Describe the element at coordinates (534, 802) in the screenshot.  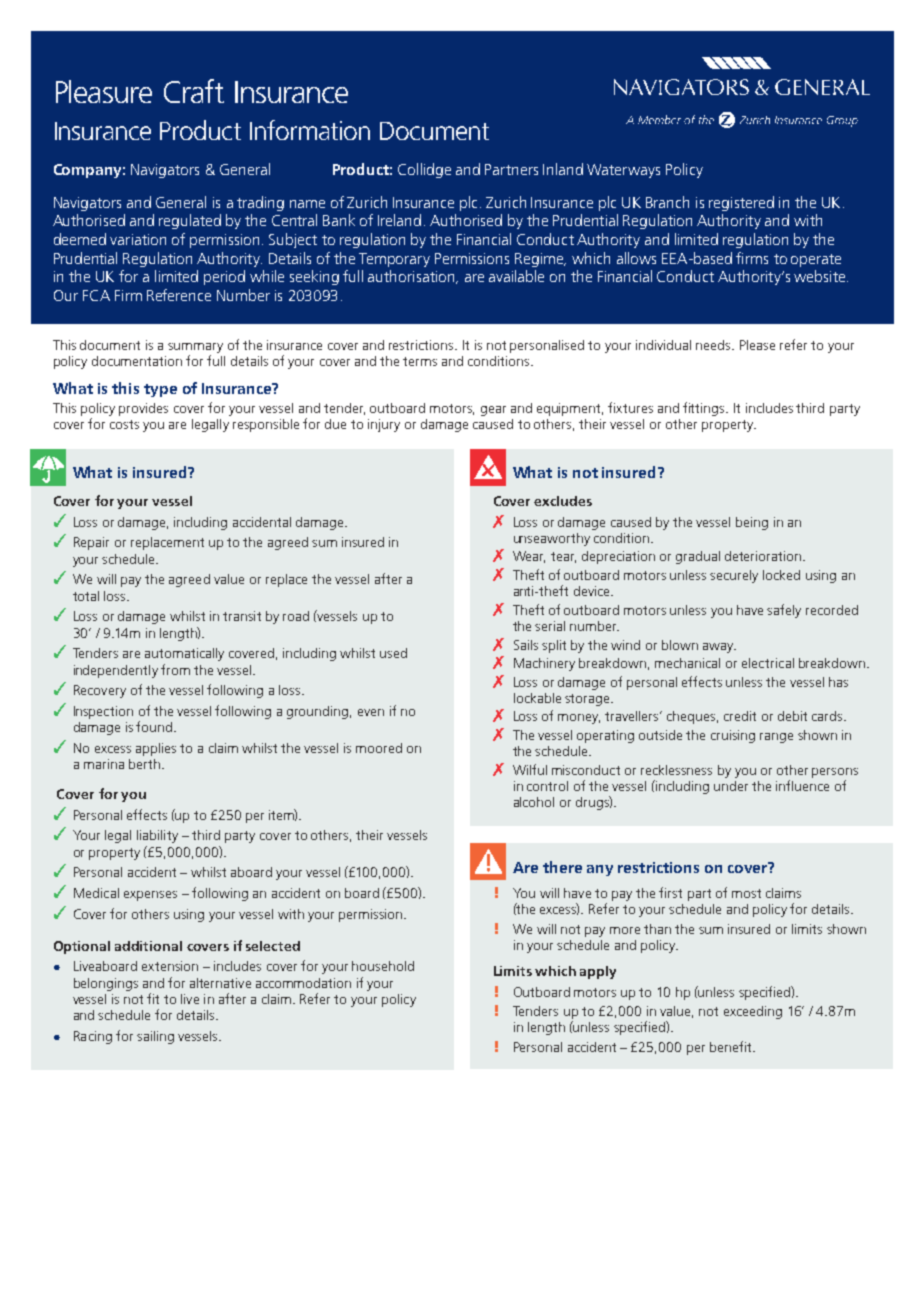
I see `alcohol` at that location.
